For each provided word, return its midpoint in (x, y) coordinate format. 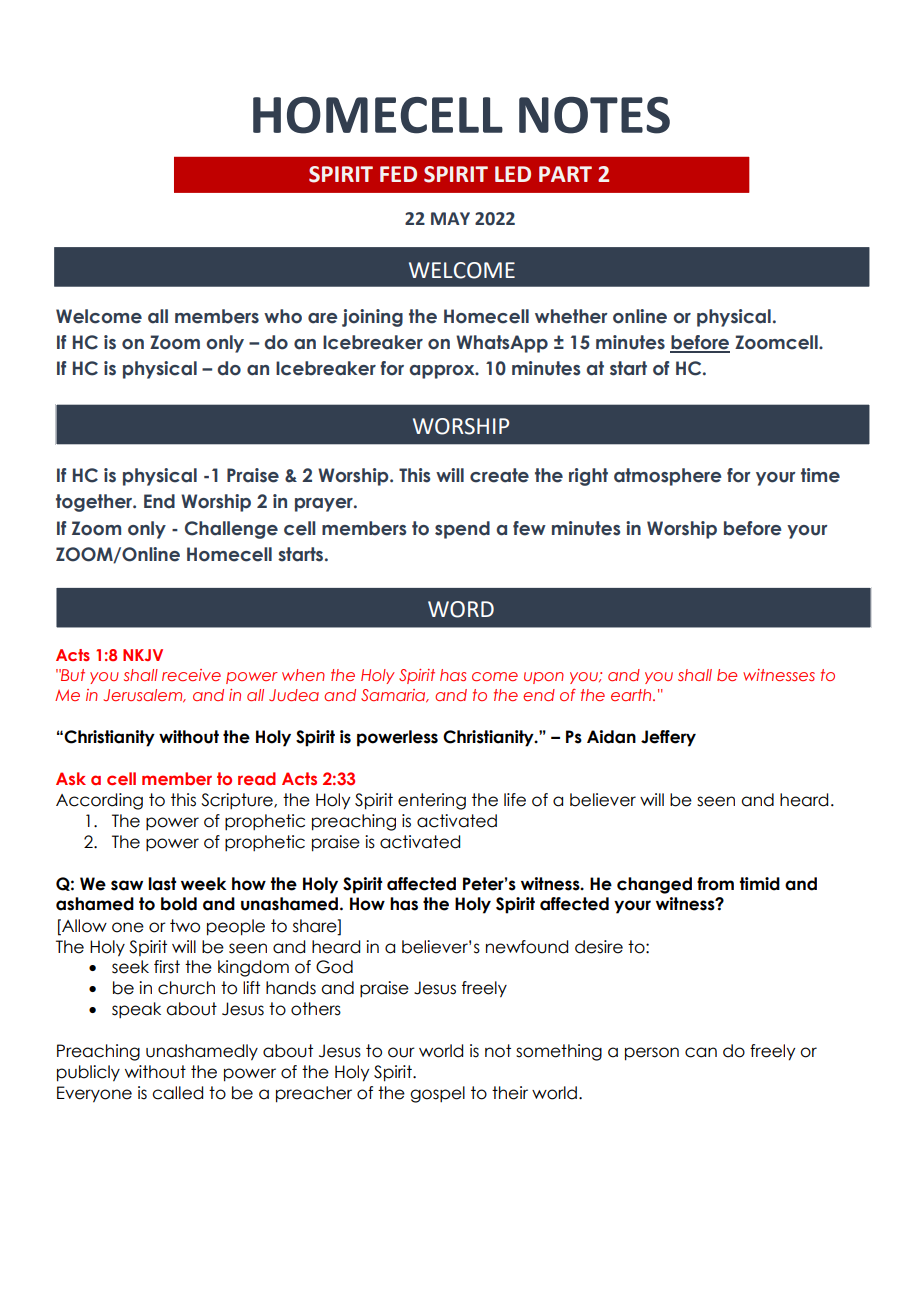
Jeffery (668, 738)
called (177, 1093)
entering (432, 801)
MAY (450, 218)
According (99, 801)
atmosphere (668, 477)
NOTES (594, 115)
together (95, 503)
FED (398, 174)
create (499, 475)
